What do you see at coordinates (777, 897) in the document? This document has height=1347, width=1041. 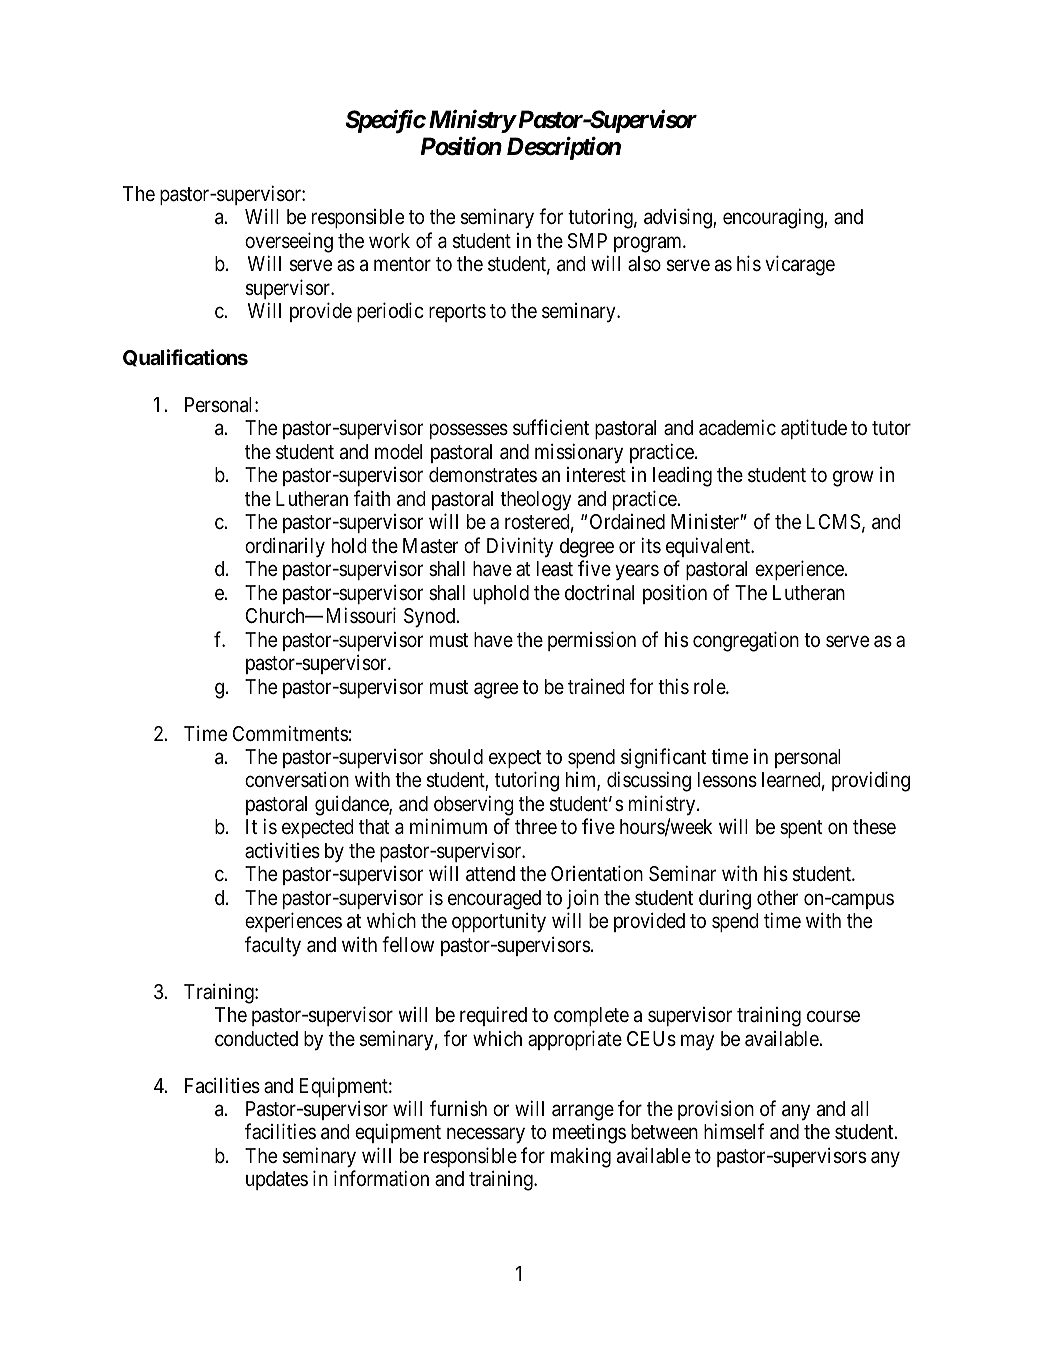 I see `other` at bounding box center [777, 897].
